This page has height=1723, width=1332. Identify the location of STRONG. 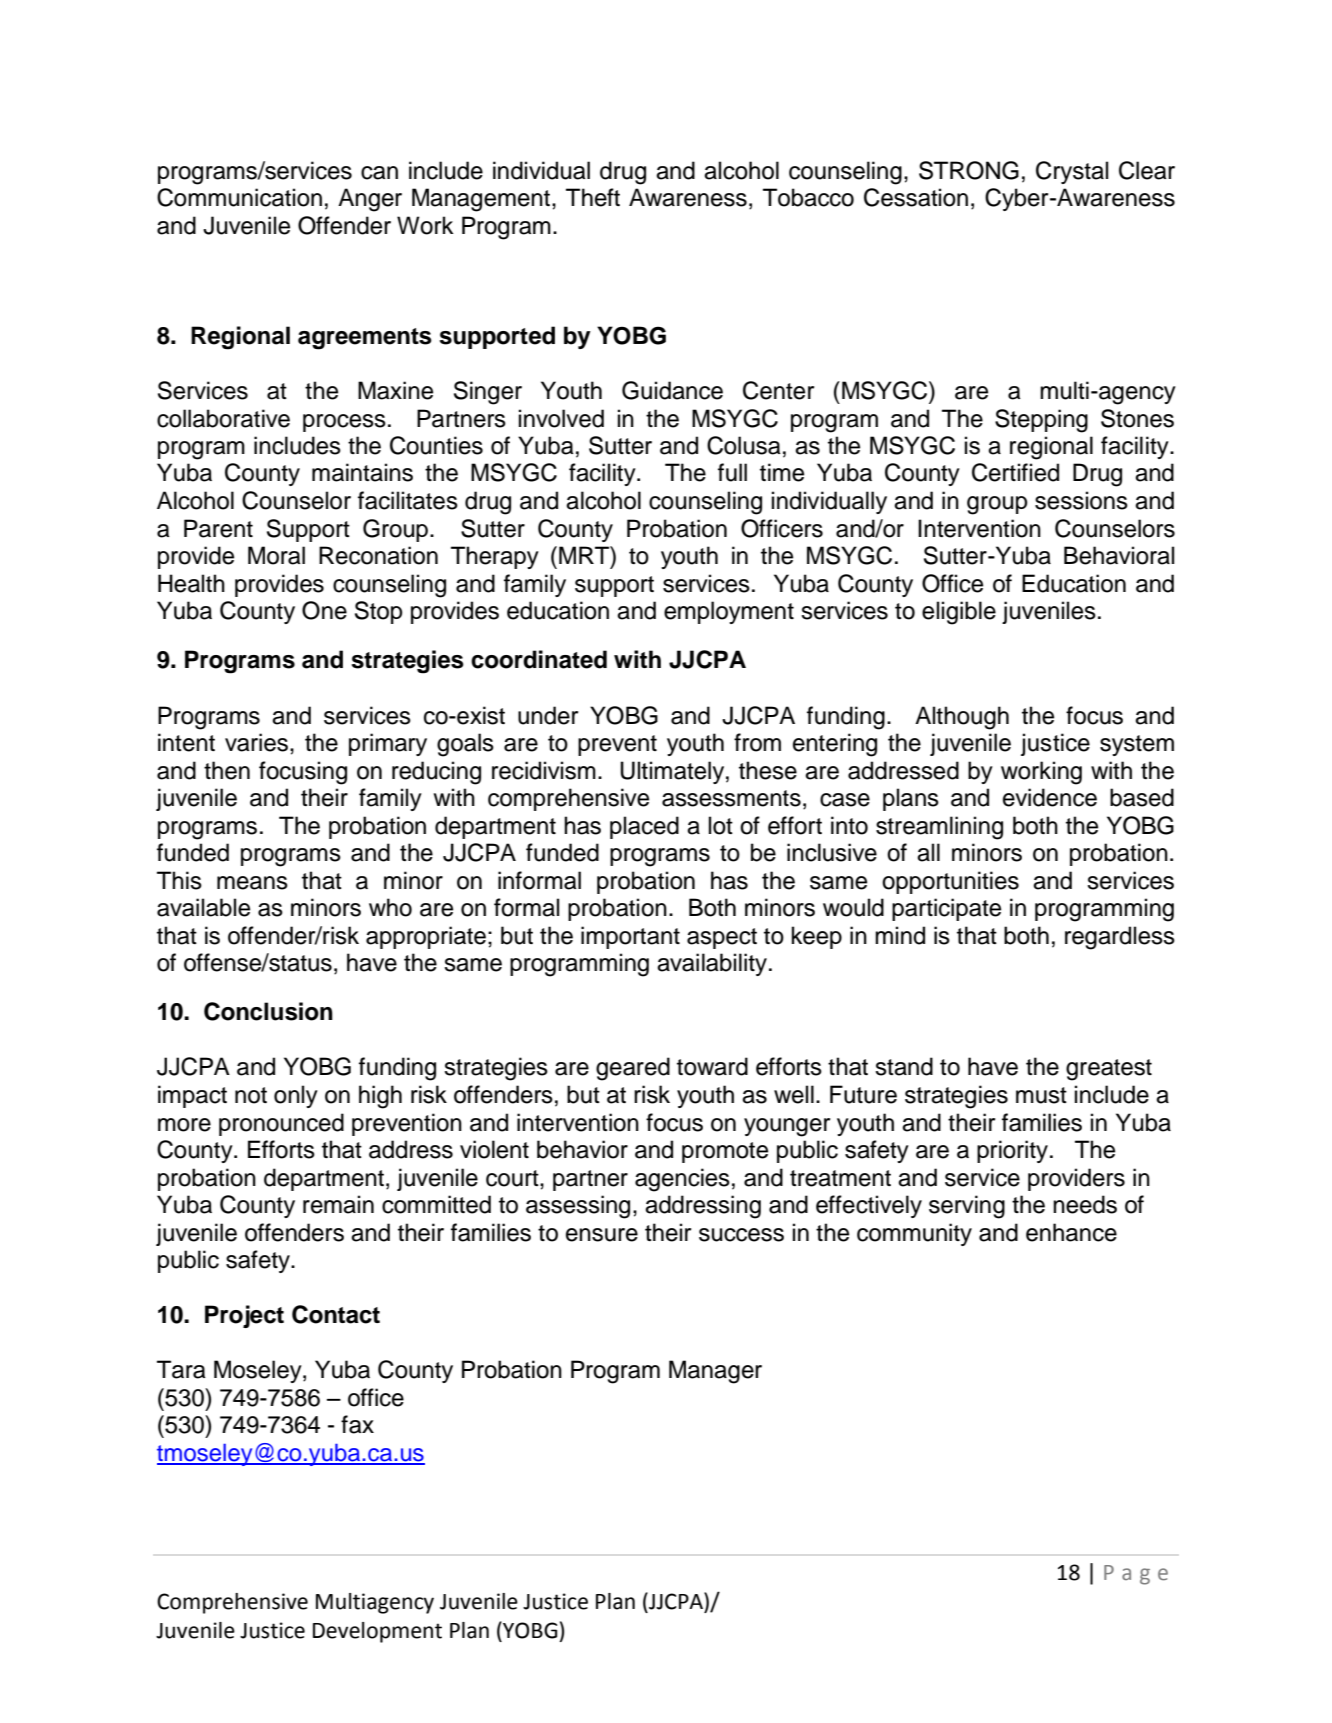
(969, 170).
